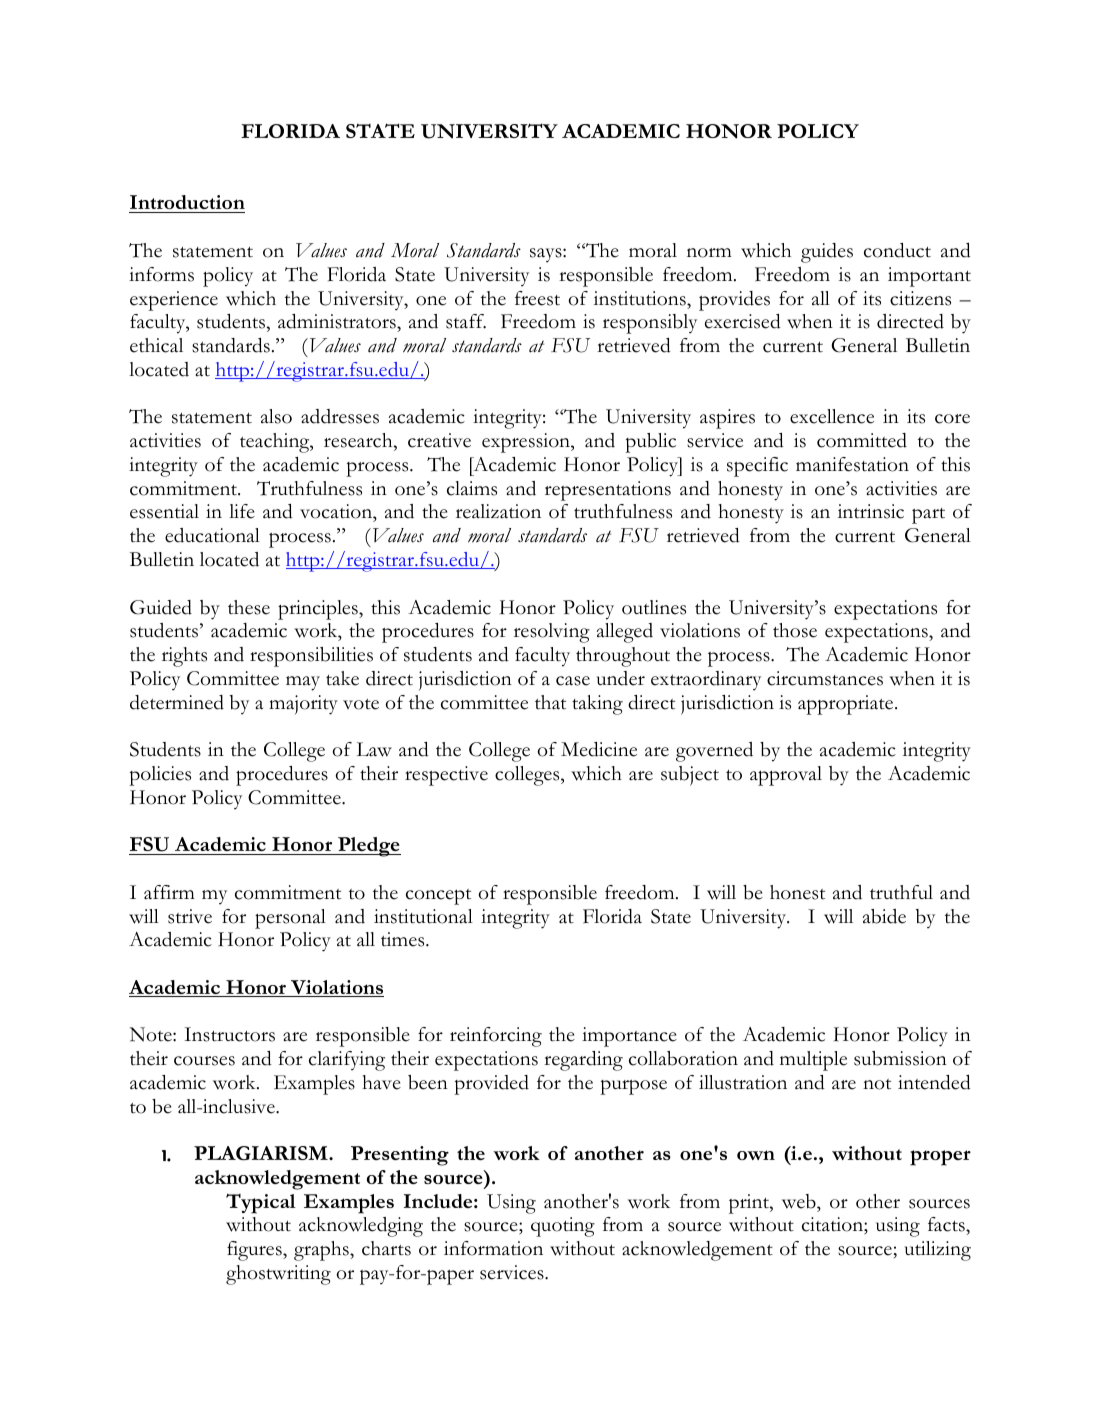  I want to click on quoting, so click(563, 1227).
